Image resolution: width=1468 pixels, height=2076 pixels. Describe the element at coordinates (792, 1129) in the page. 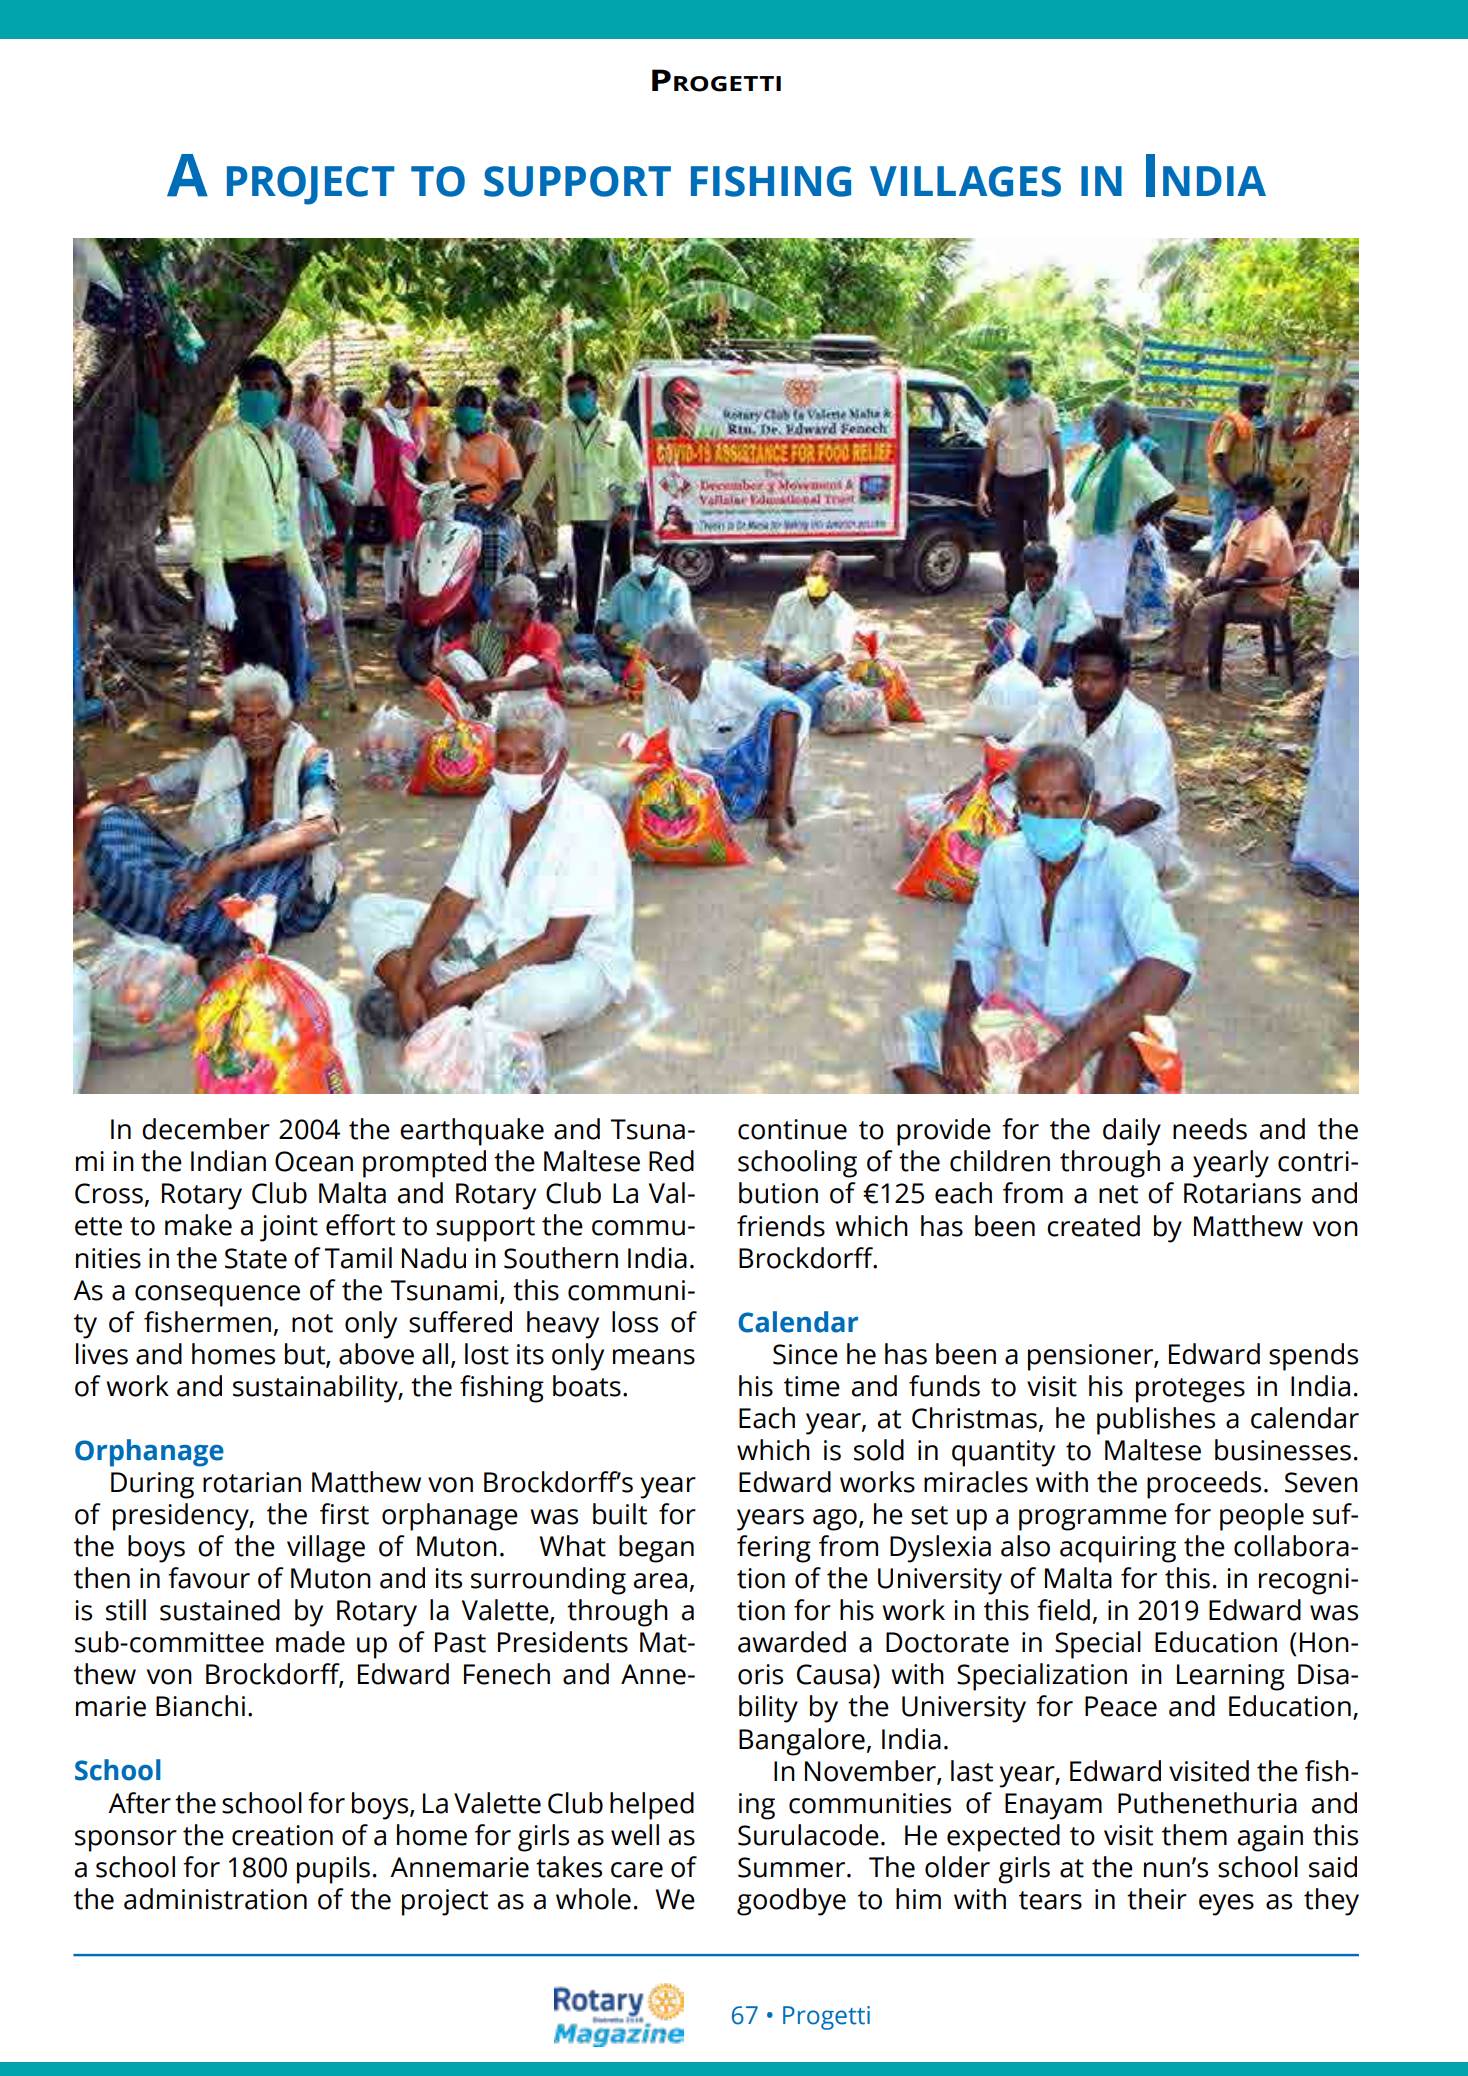

I see `continue` at that location.
